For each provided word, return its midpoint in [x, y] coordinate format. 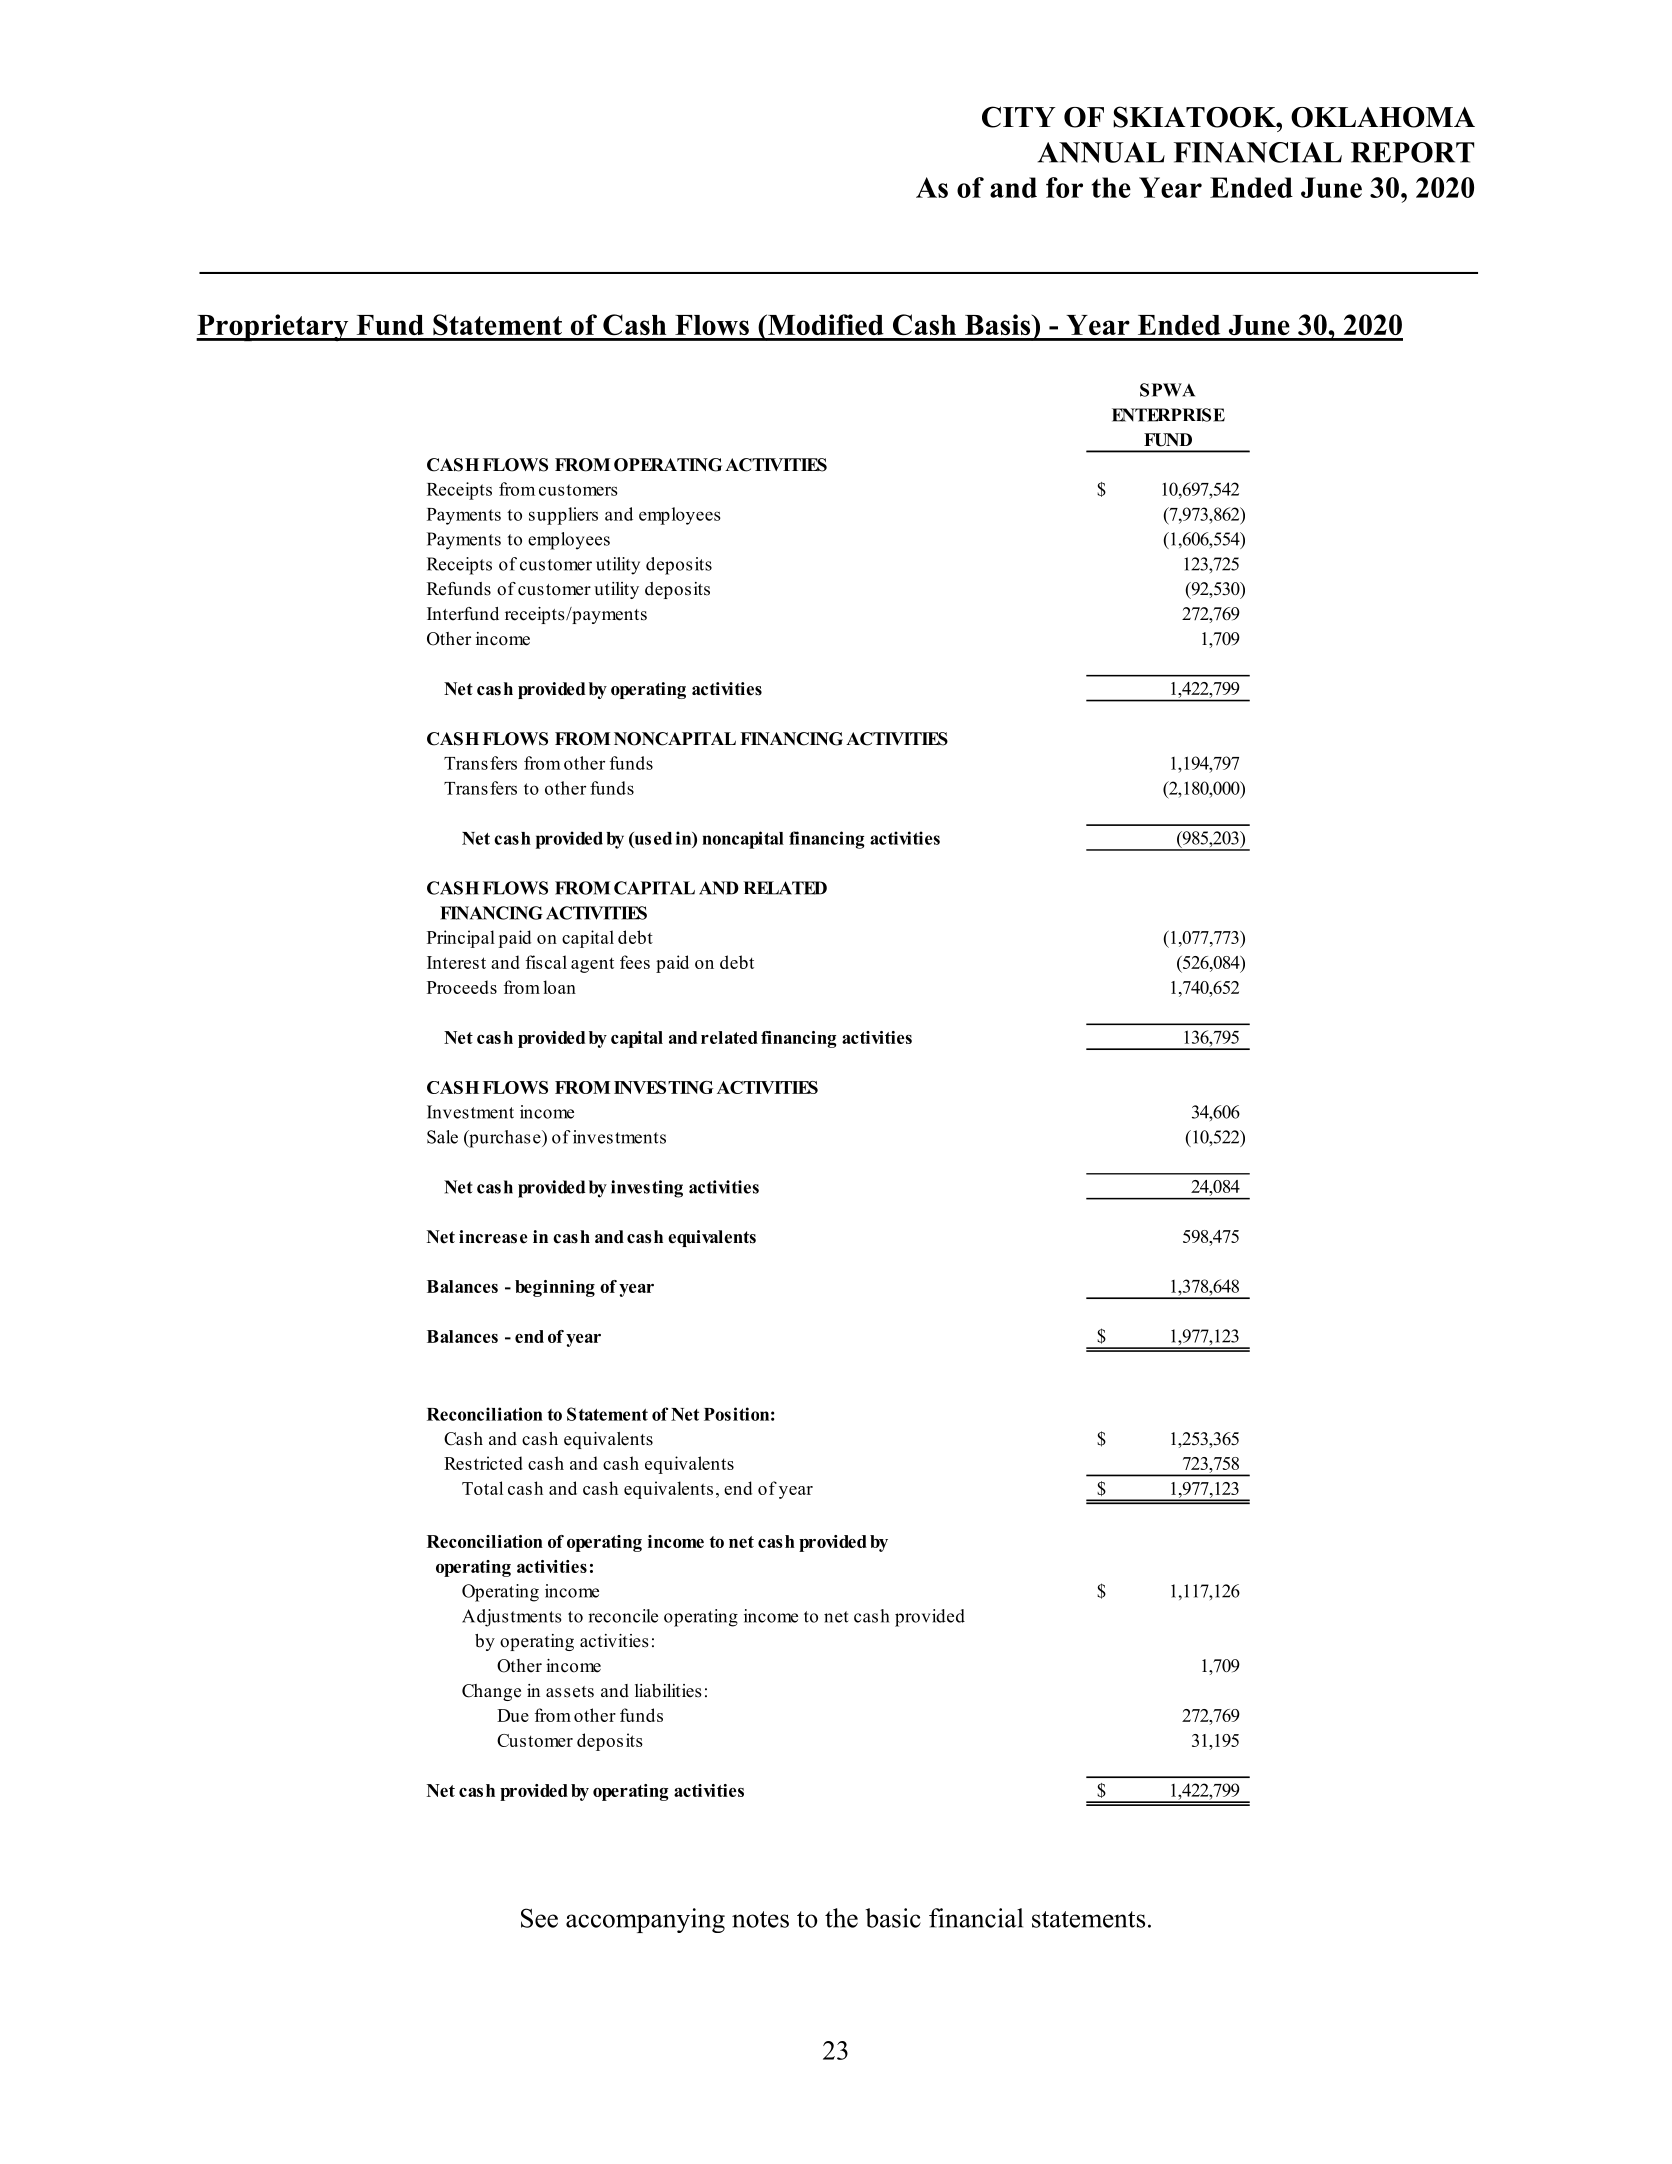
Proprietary [273, 327]
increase [493, 1237]
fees [635, 962]
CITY [1018, 117]
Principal [461, 939]
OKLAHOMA [1383, 117]
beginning [555, 1288]
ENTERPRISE [1168, 415]
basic [893, 1918]
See [539, 1918]
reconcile [623, 1616]
